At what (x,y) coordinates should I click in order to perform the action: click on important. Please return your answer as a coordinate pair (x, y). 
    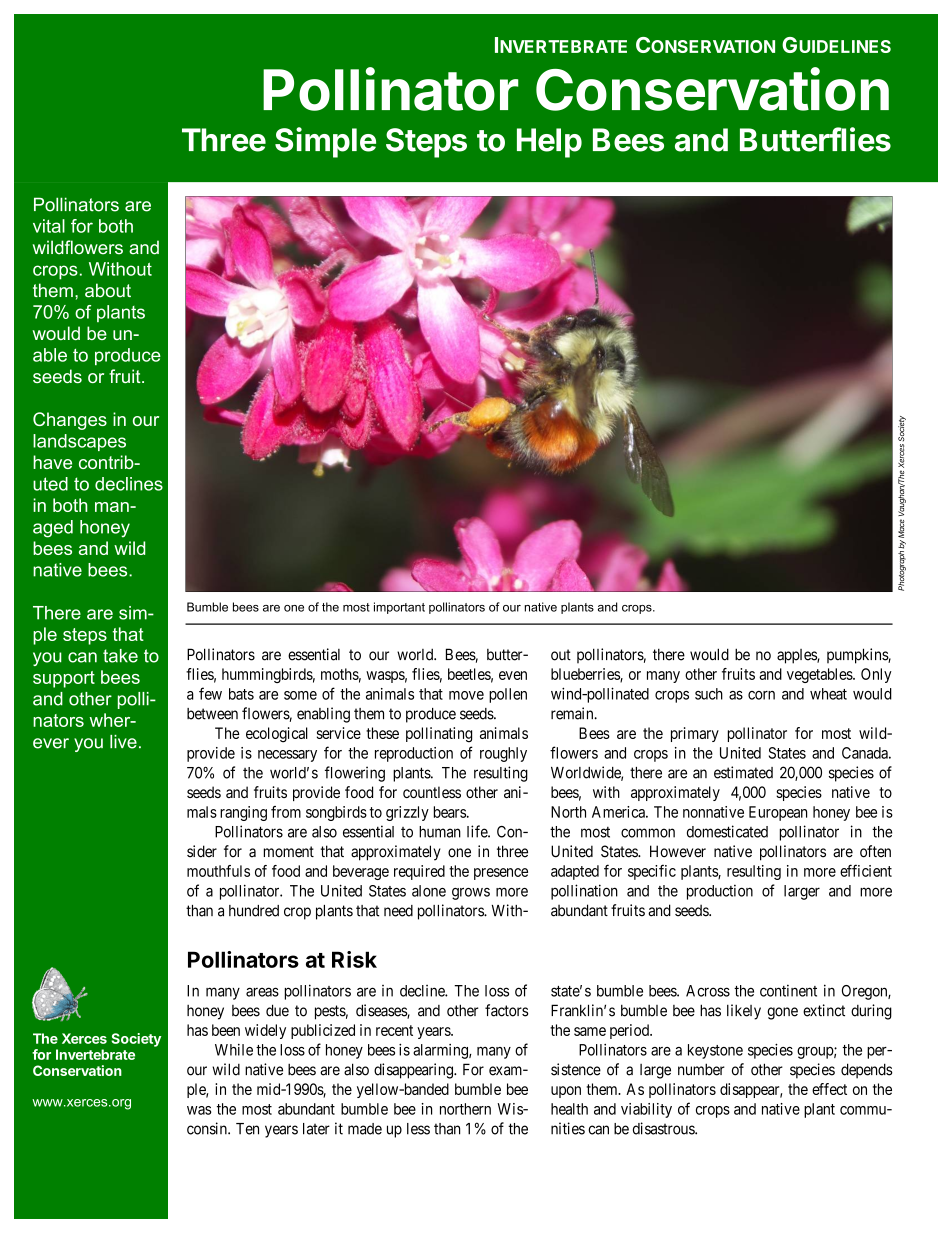
    Looking at the image, I should click on (399, 608).
